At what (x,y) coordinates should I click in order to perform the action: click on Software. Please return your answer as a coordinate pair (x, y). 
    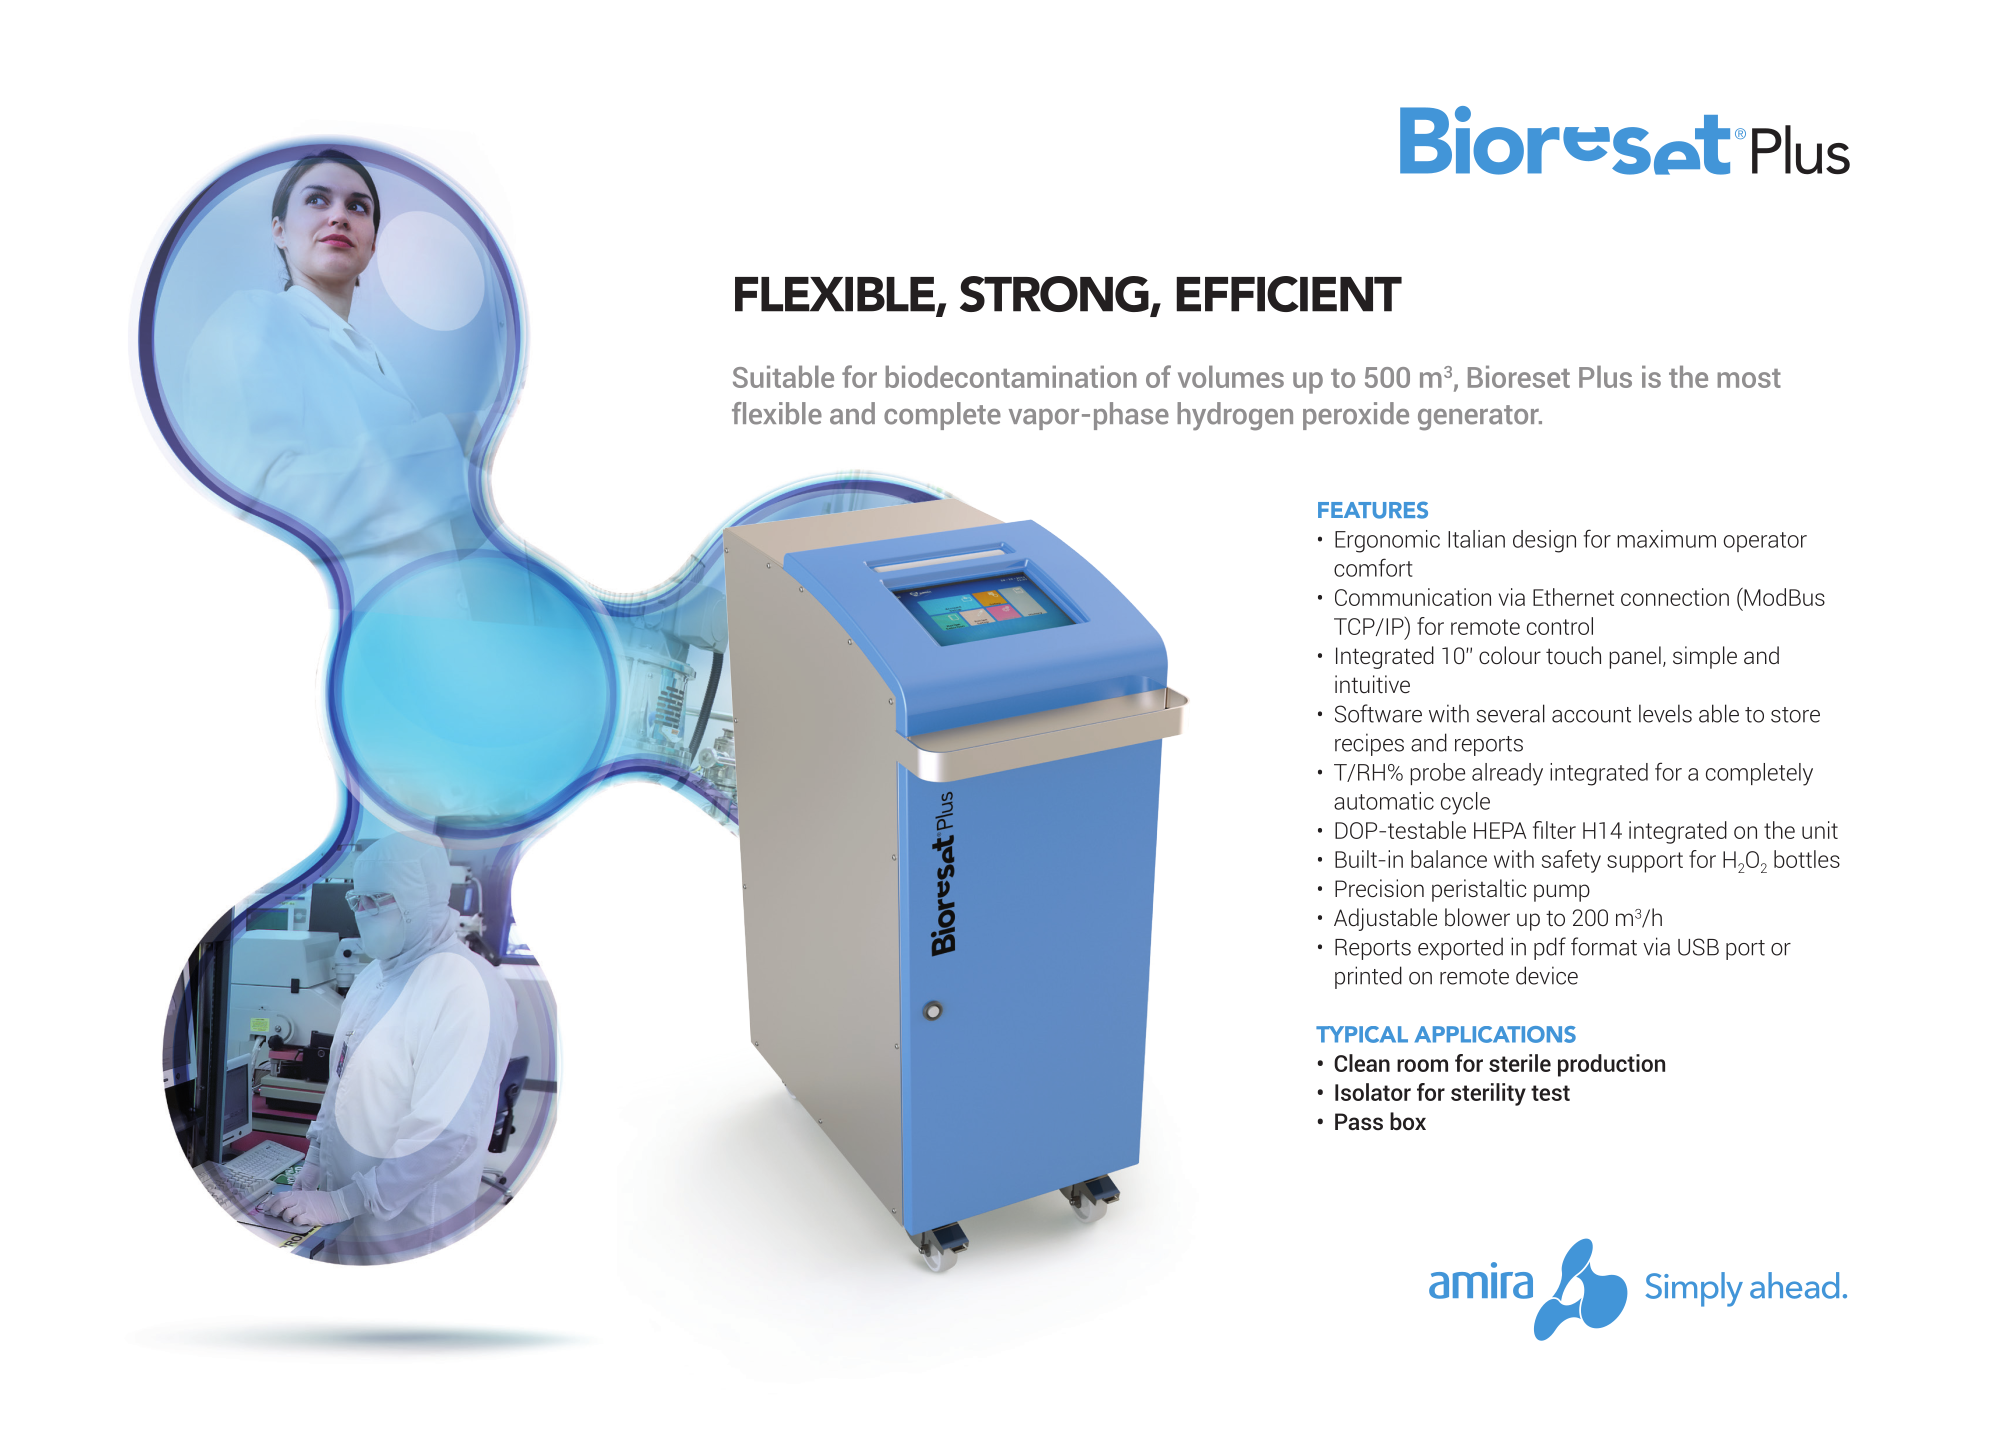
    Looking at the image, I should click on (1378, 713).
